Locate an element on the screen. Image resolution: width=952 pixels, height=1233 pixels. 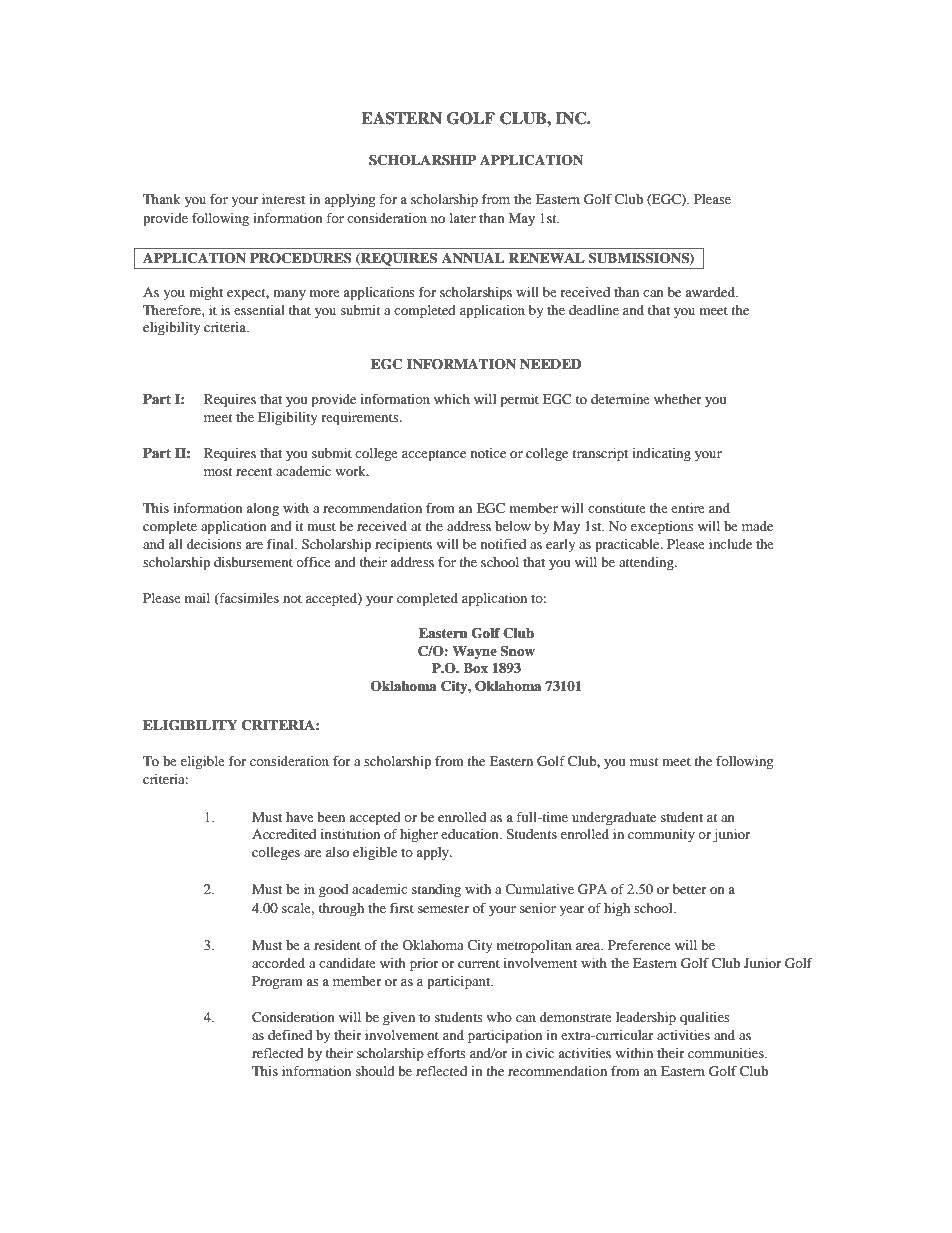
community is located at coordinates (661, 835).
